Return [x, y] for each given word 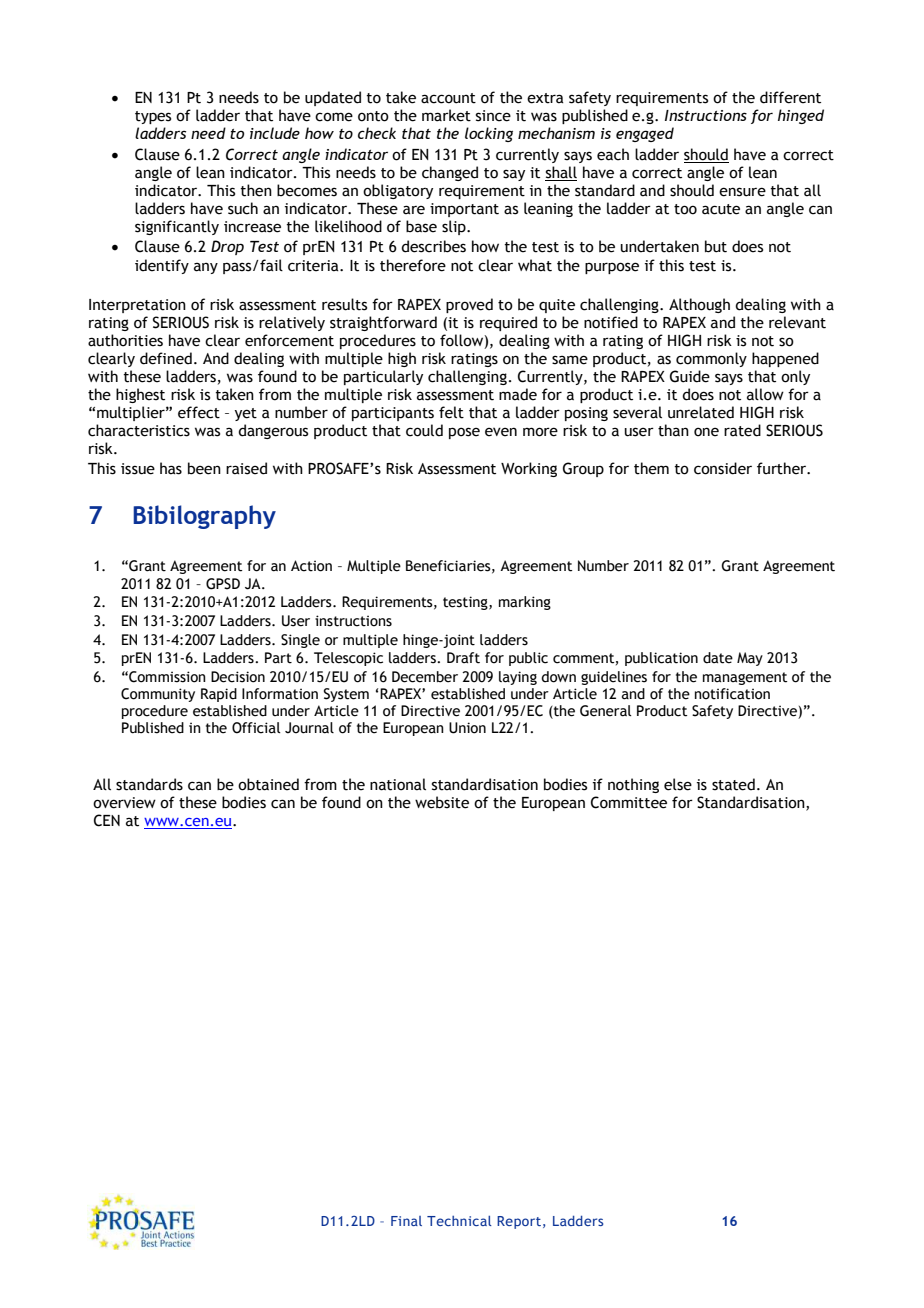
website [442, 802]
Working [529, 469]
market [446, 115]
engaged [645, 134]
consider [723, 468]
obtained [268, 784]
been [204, 468]
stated [733, 784]
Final [406, 1221]
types [153, 117]
